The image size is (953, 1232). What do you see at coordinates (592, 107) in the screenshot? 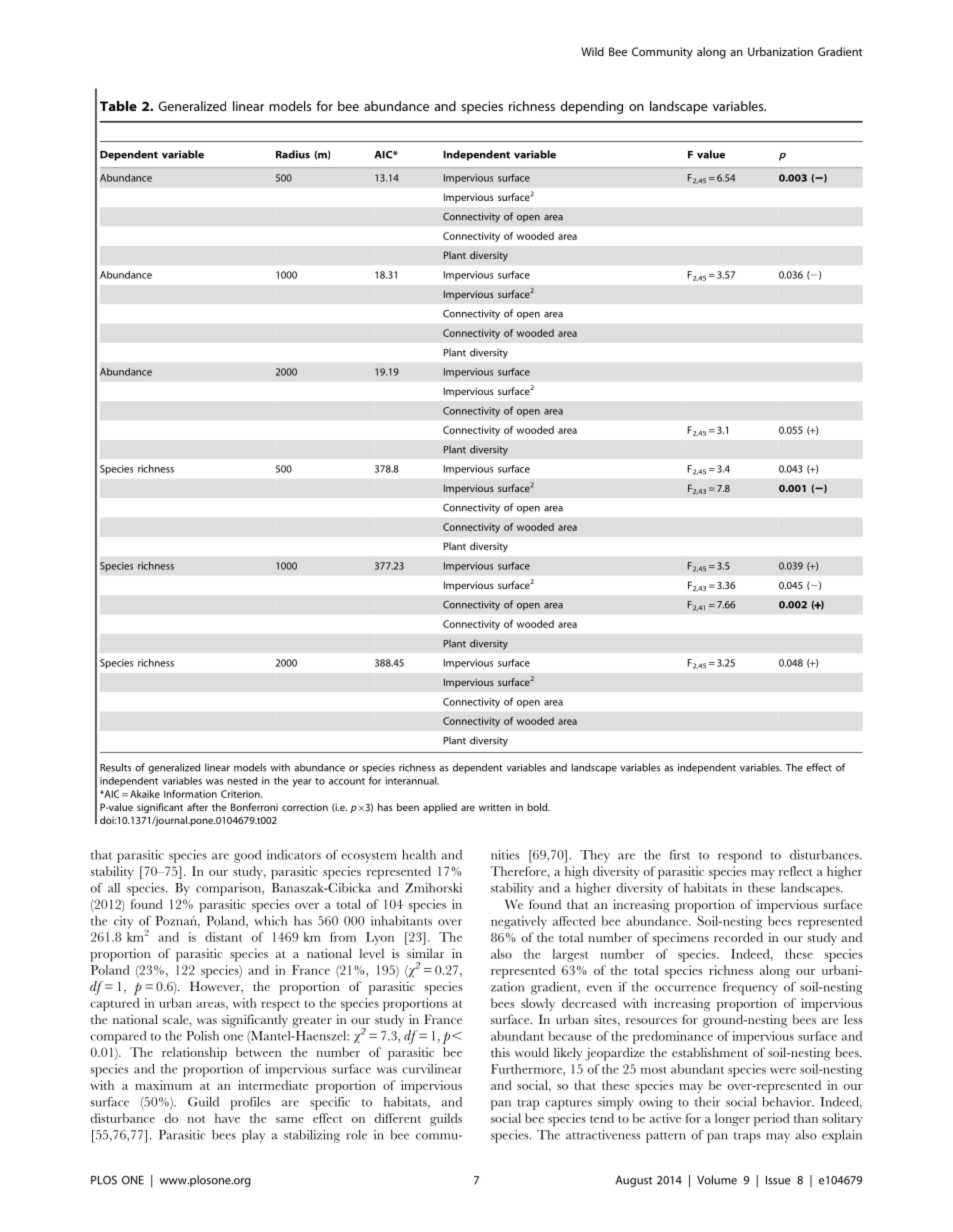
I see `depending` at bounding box center [592, 107].
